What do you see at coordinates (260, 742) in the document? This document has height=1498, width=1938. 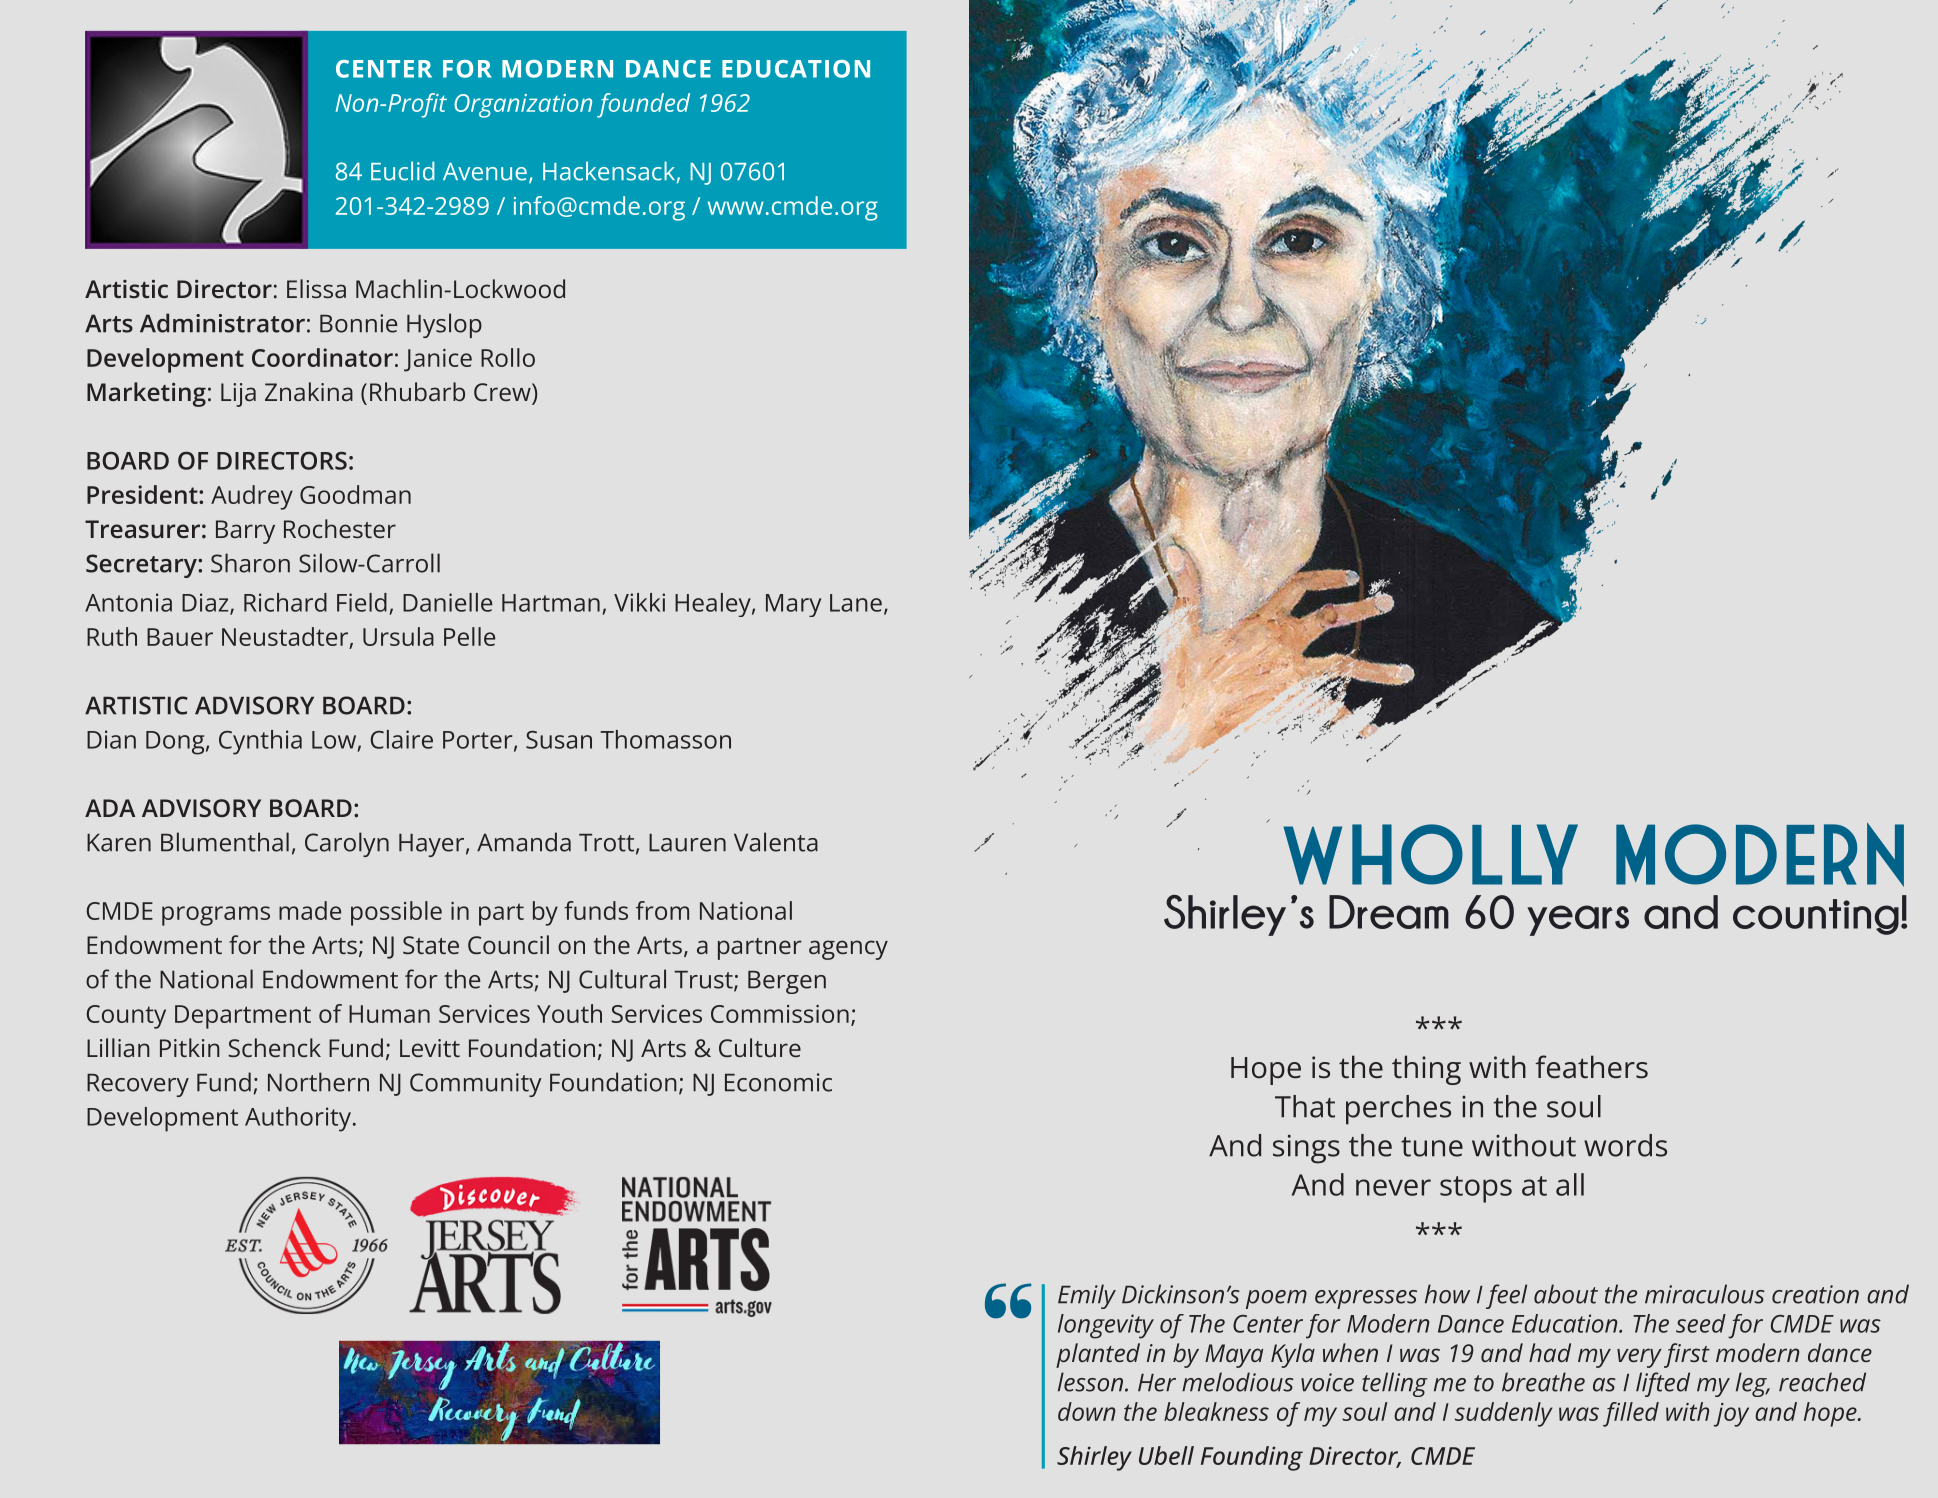 I see `Cynthia` at bounding box center [260, 742].
